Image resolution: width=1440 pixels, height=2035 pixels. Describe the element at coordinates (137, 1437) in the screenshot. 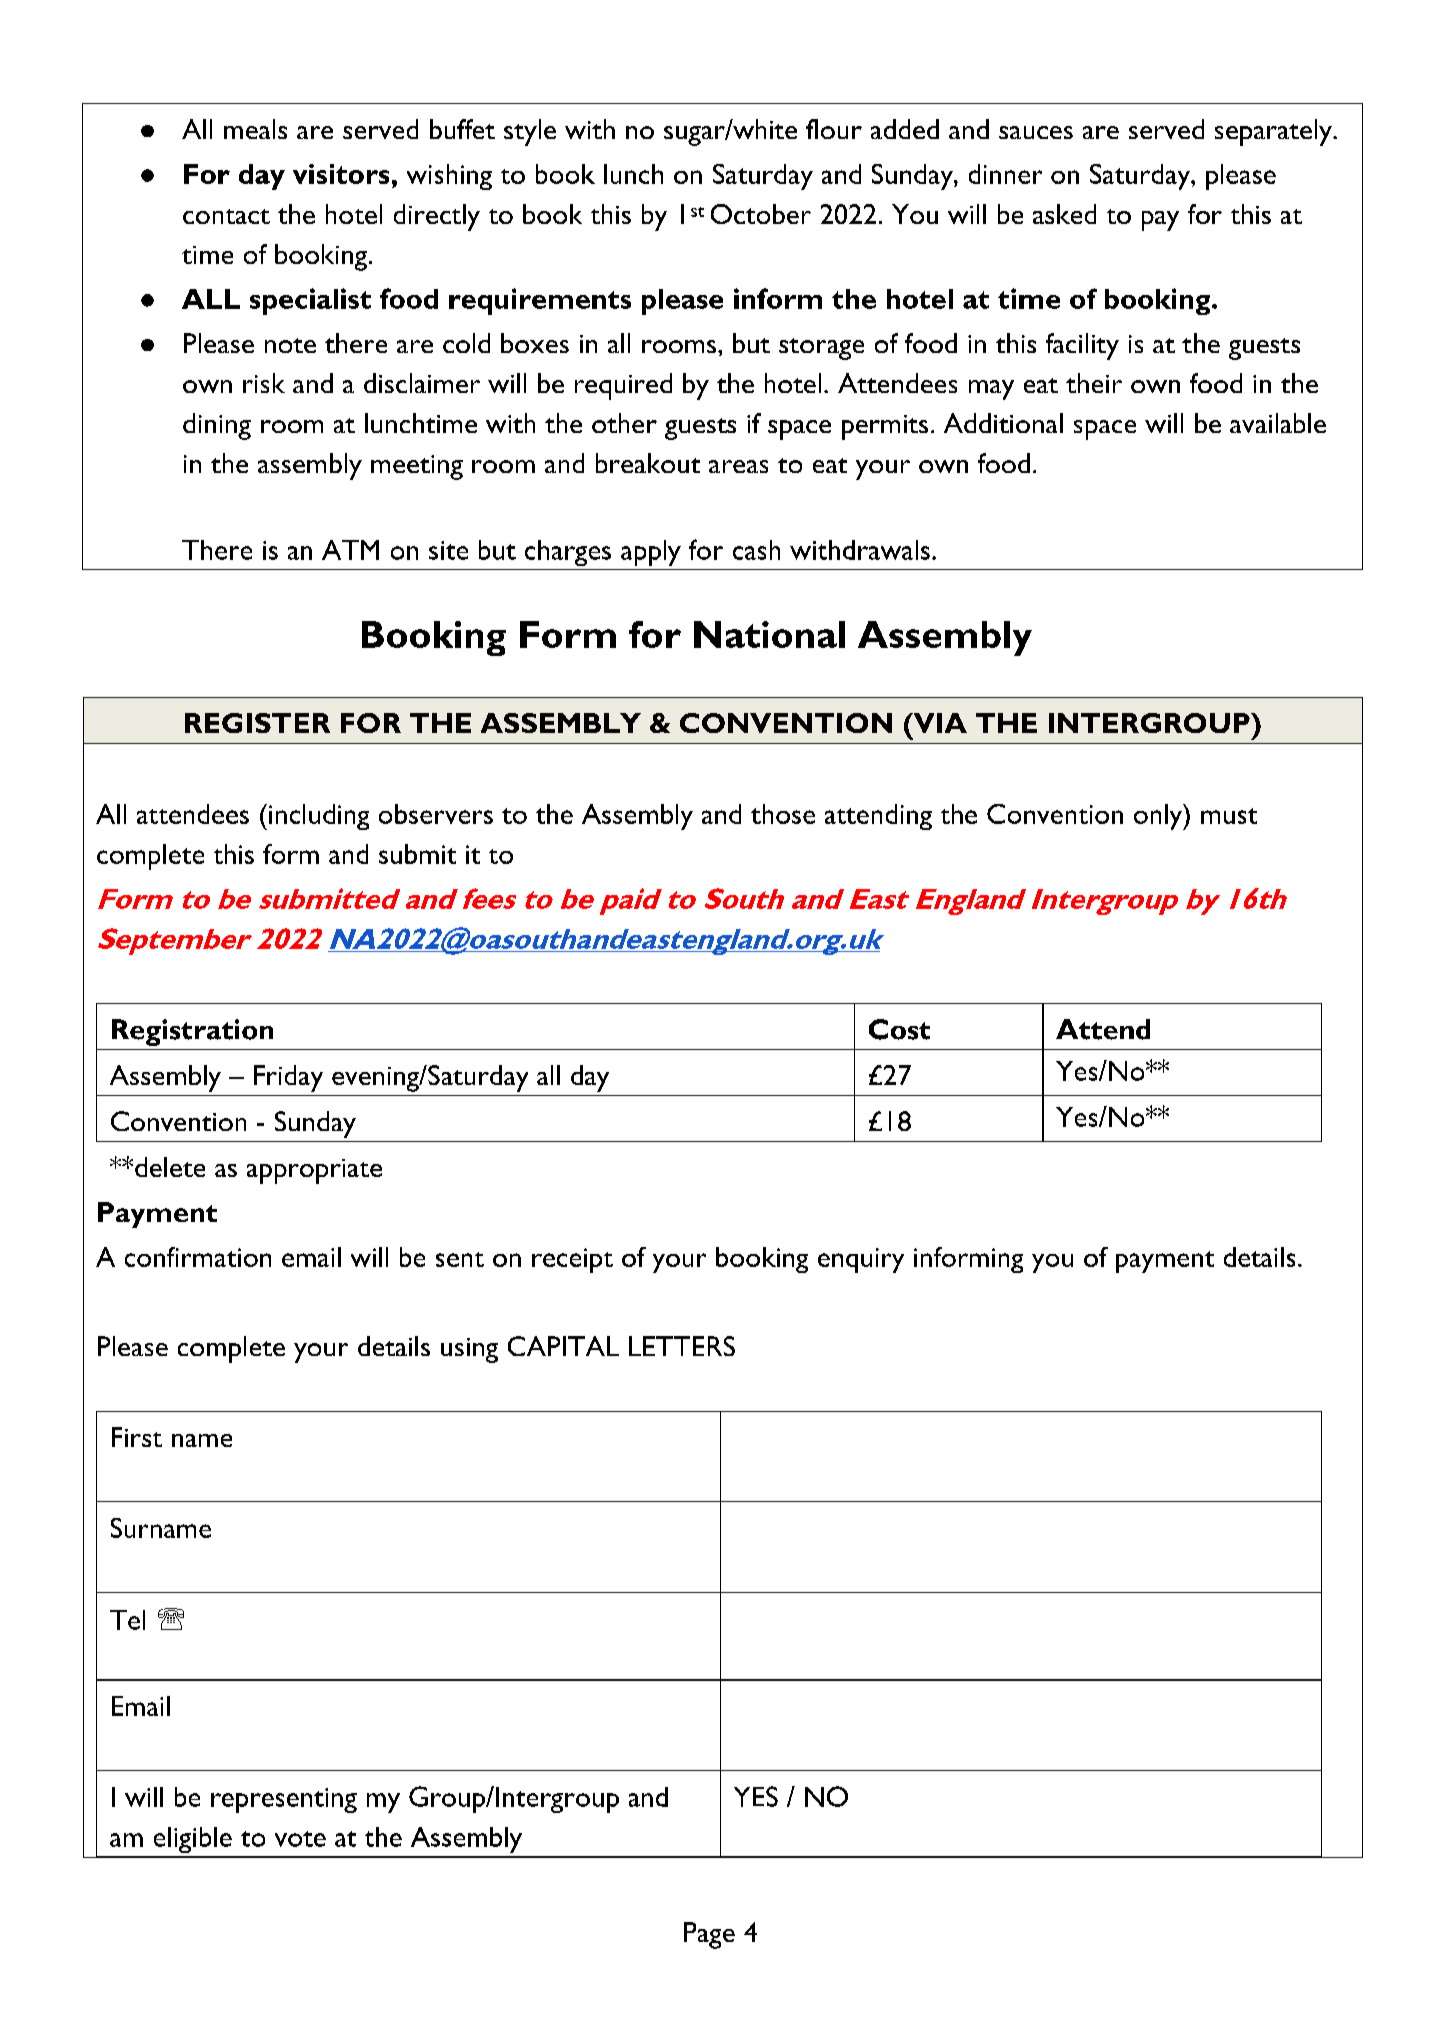

I see `First` at that location.
